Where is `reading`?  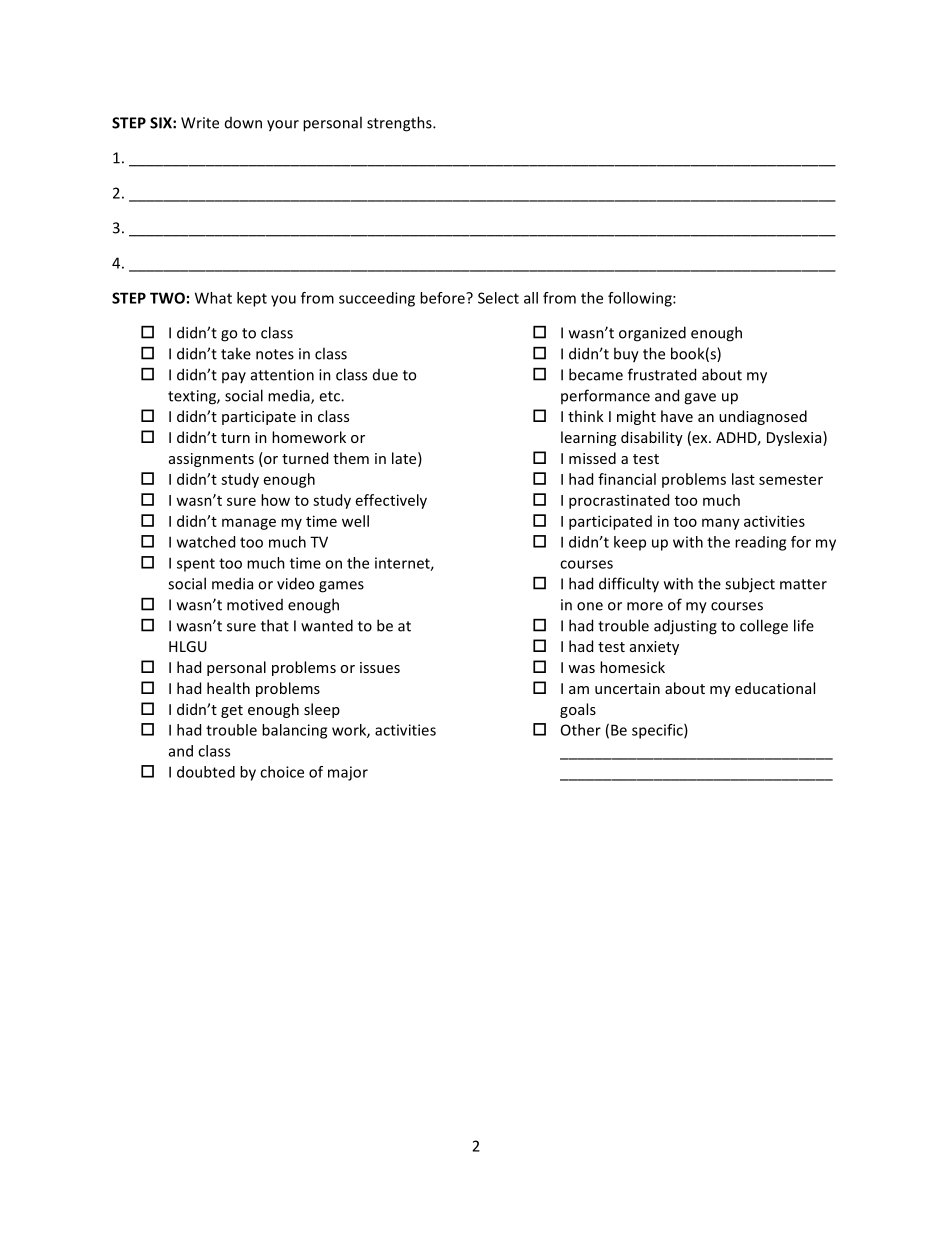
reading is located at coordinates (760, 543).
